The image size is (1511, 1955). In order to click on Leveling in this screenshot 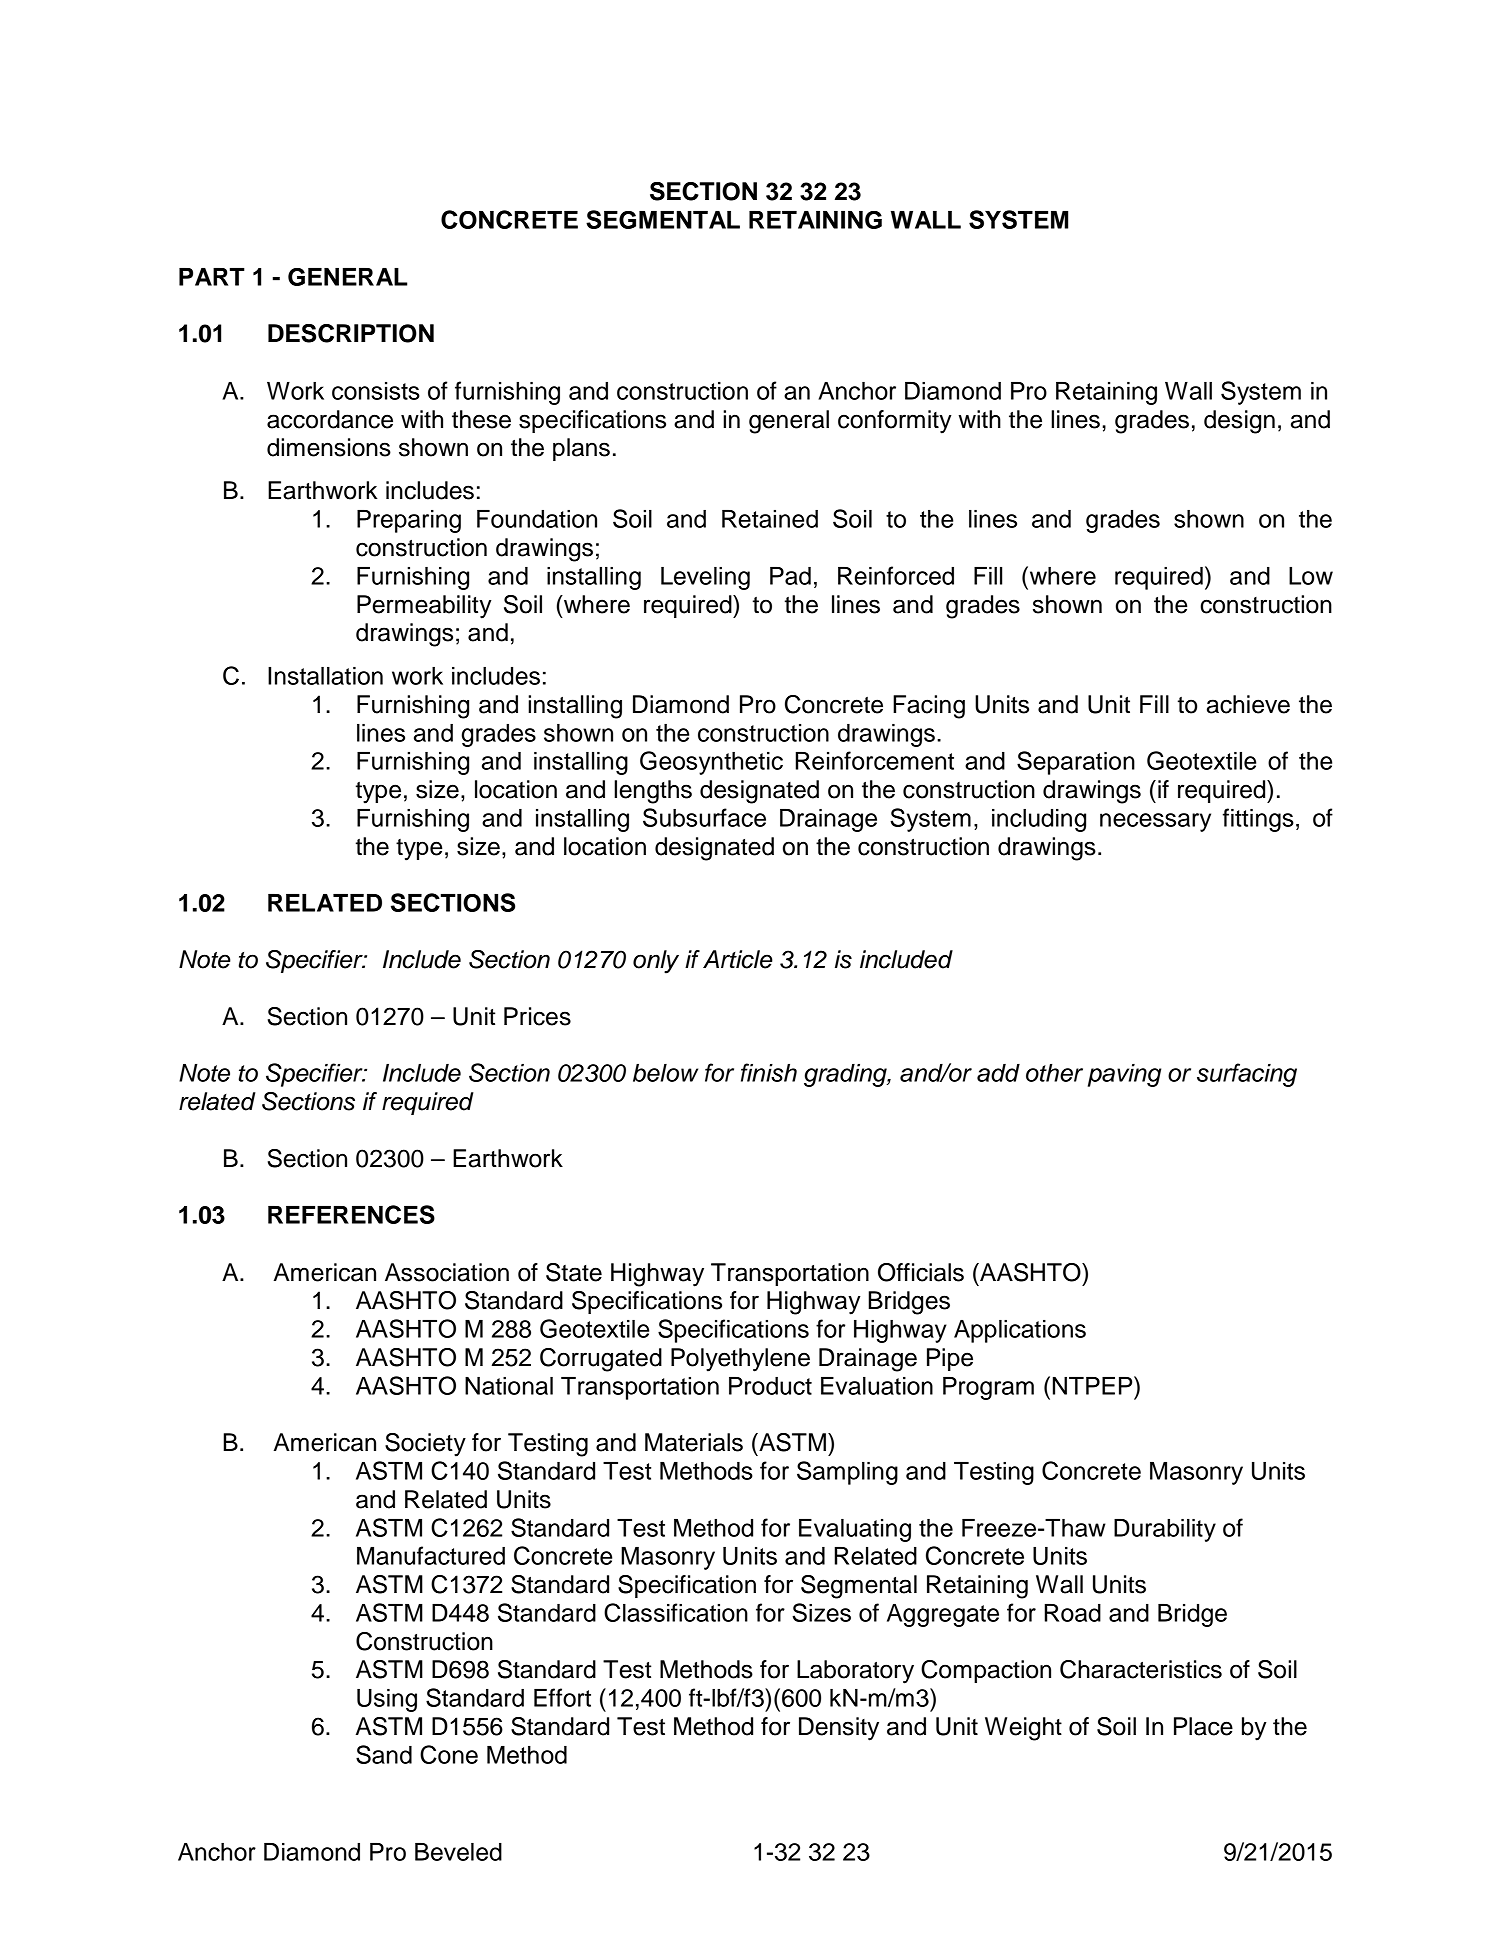, I will do `click(705, 578)`.
